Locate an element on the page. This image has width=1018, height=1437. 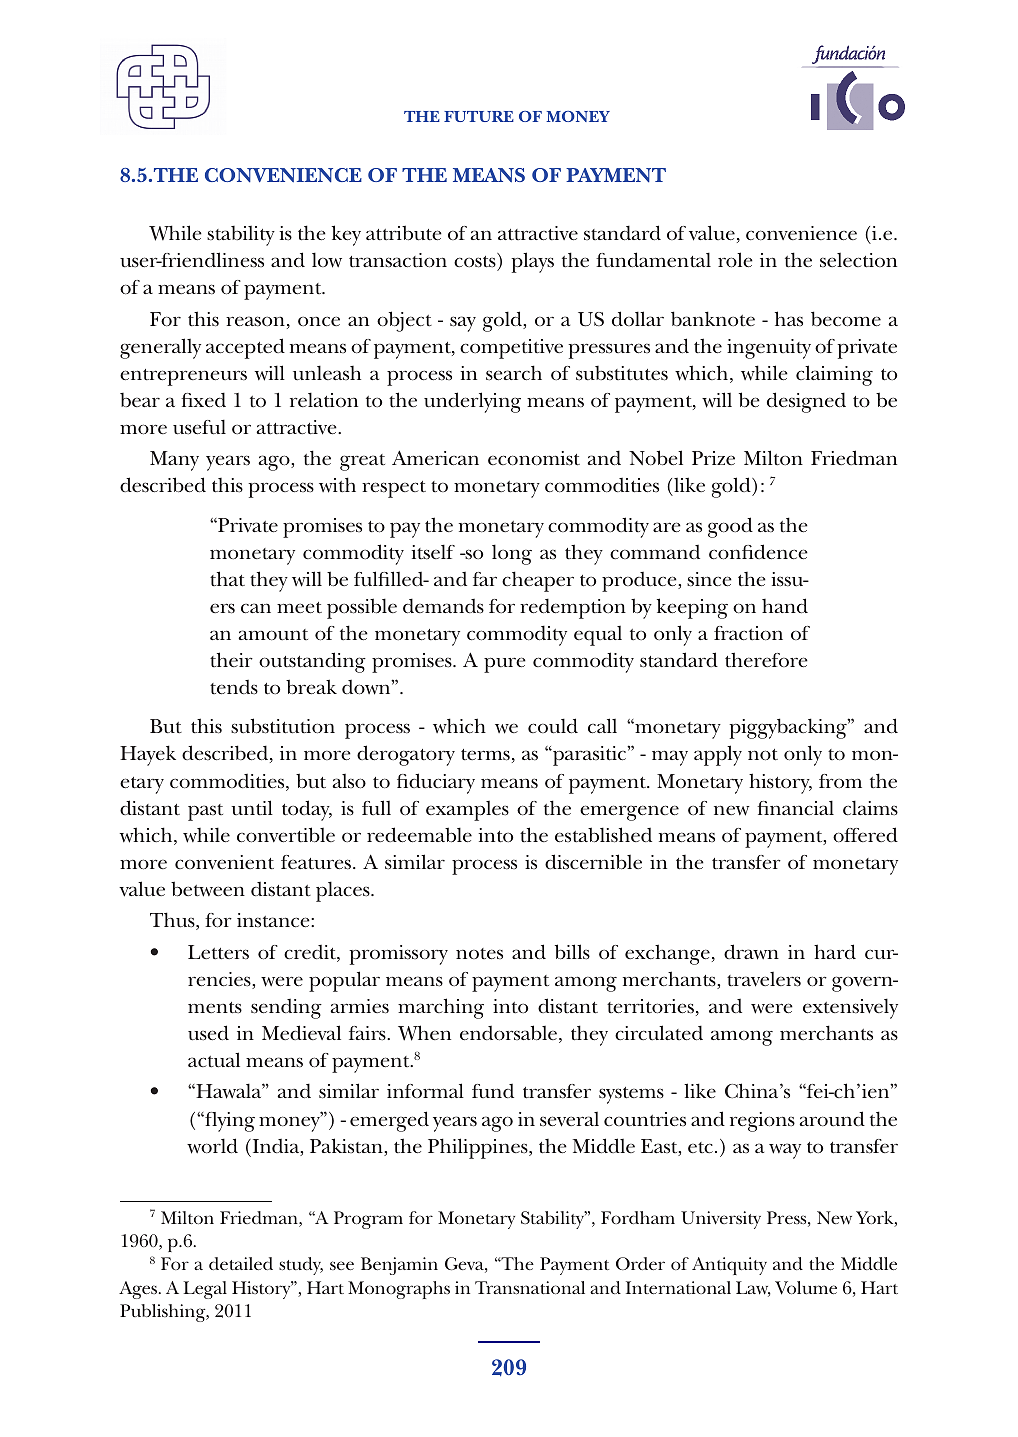
examples is located at coordinates (467, 811).
